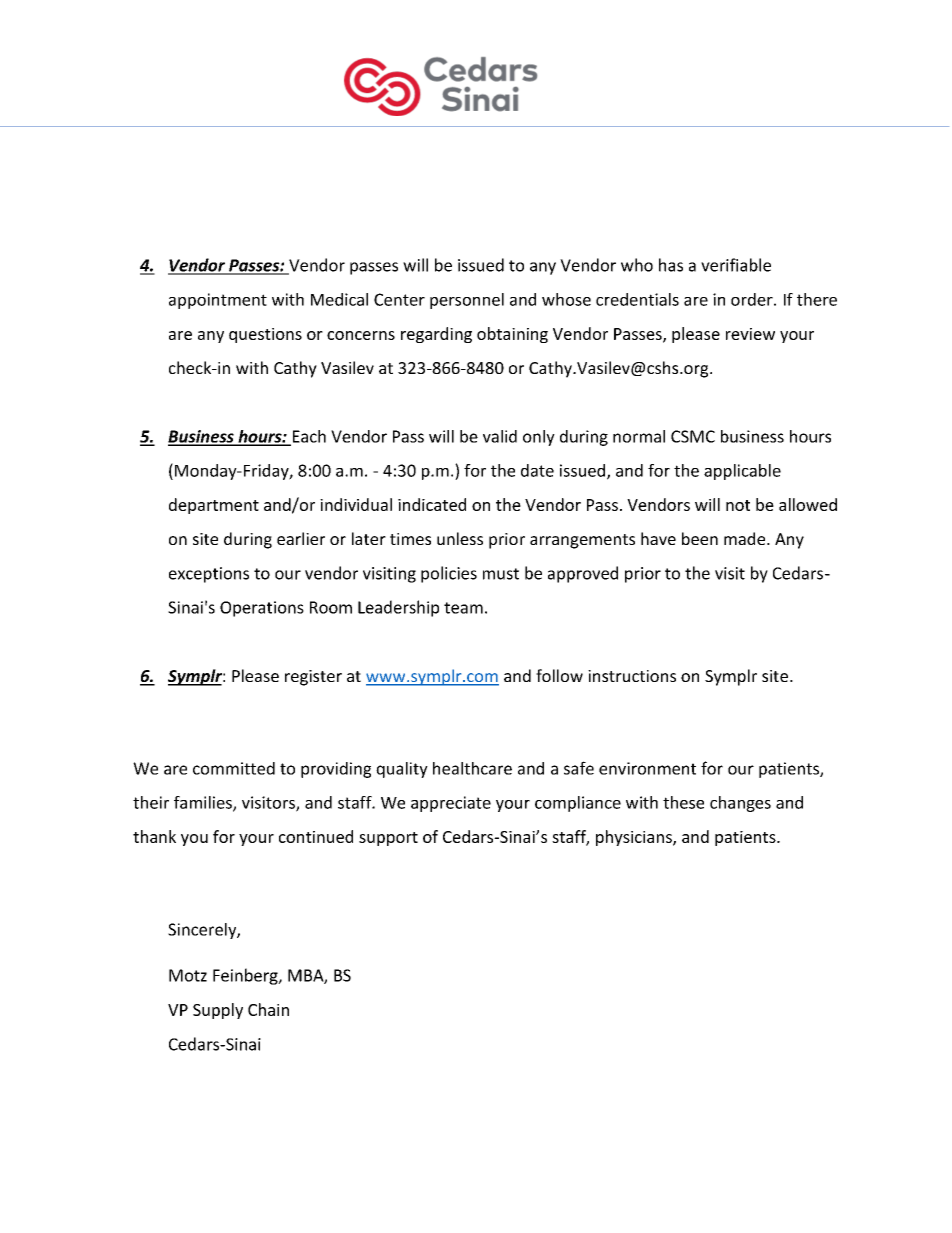 The height and width of the screenshot is (1233, 952). I want to click on appointment, so click(218, 301).
